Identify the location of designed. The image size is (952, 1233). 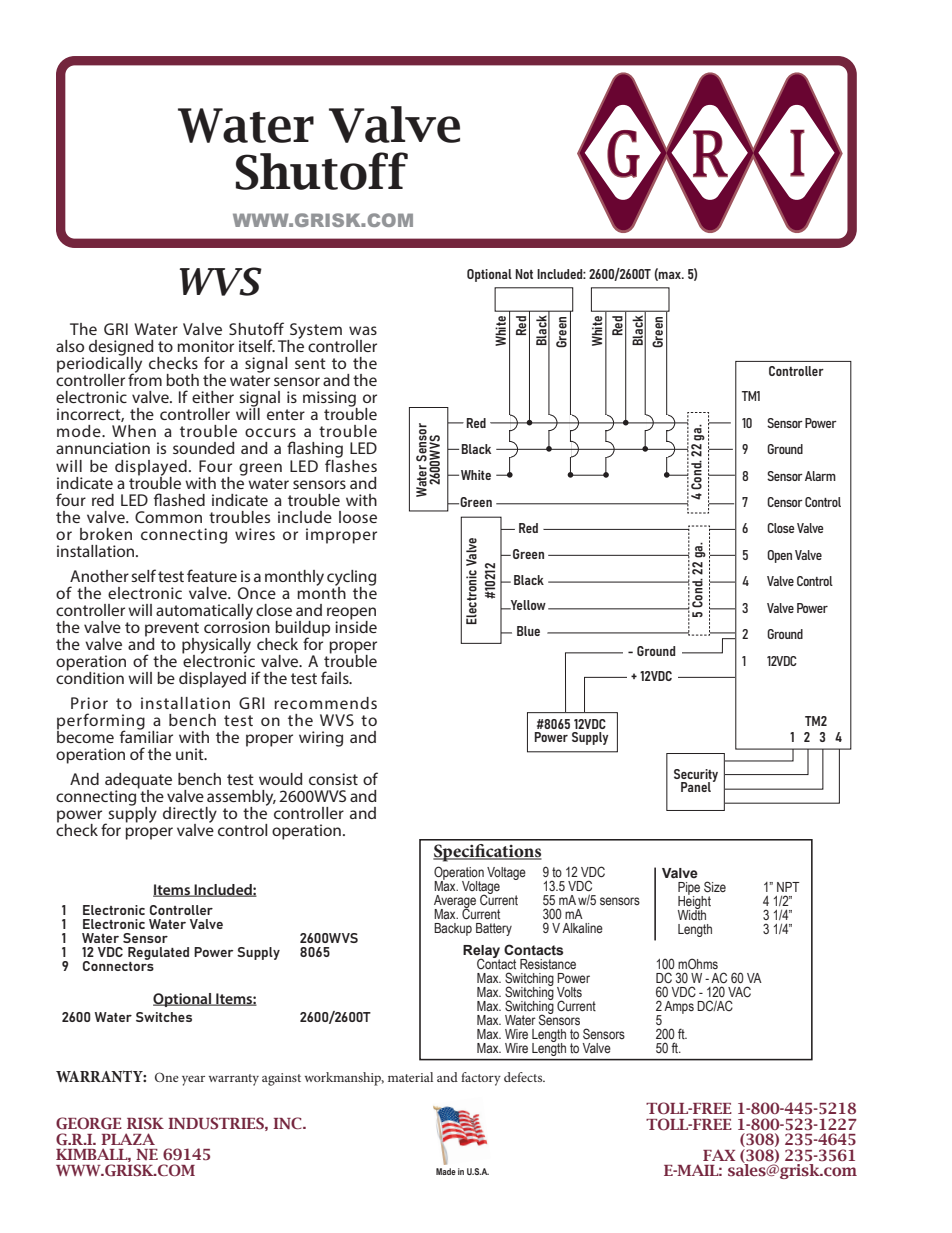
(121, 349).
